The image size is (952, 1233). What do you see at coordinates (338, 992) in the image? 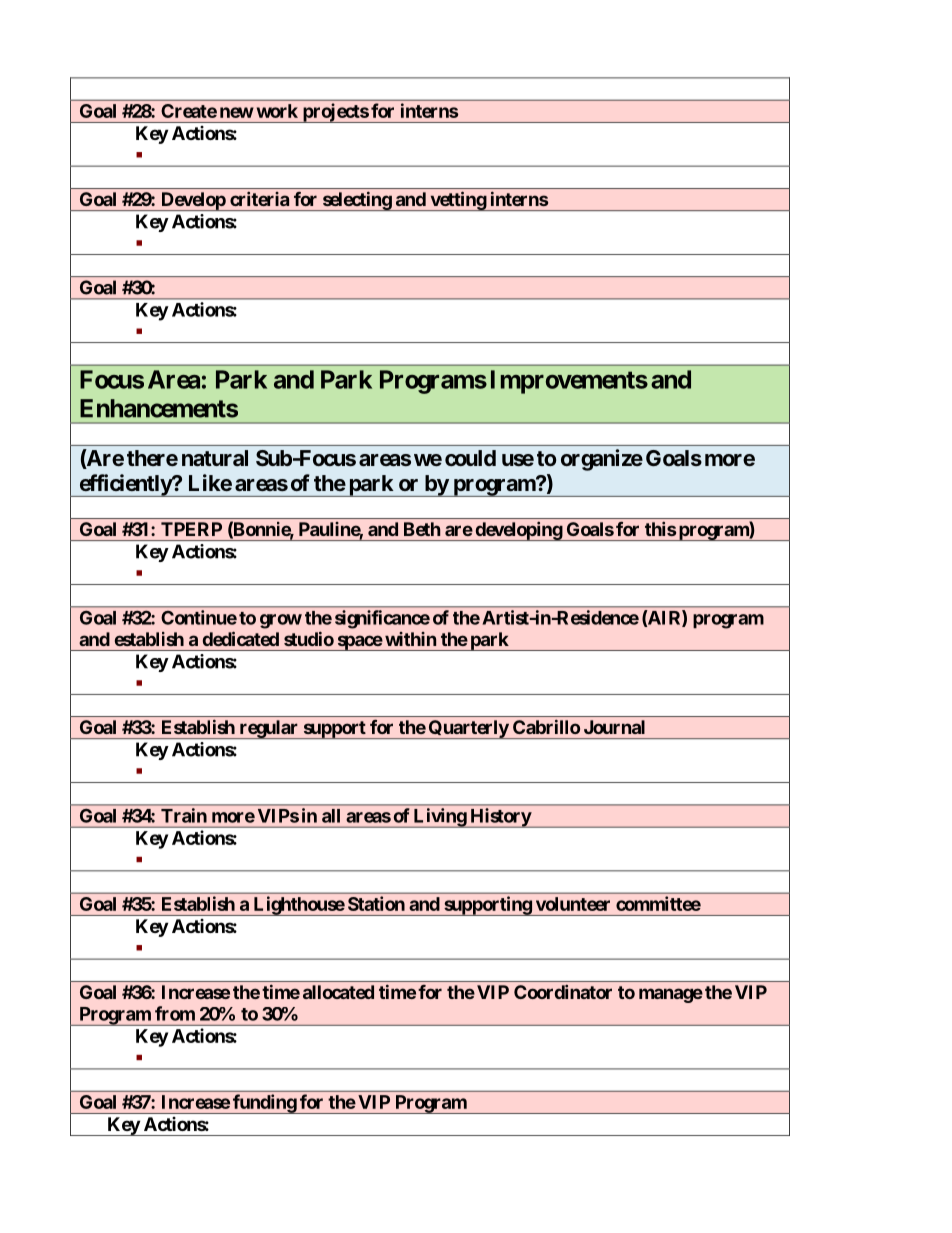
I see `allocated` at bounding box center [338, 992].
